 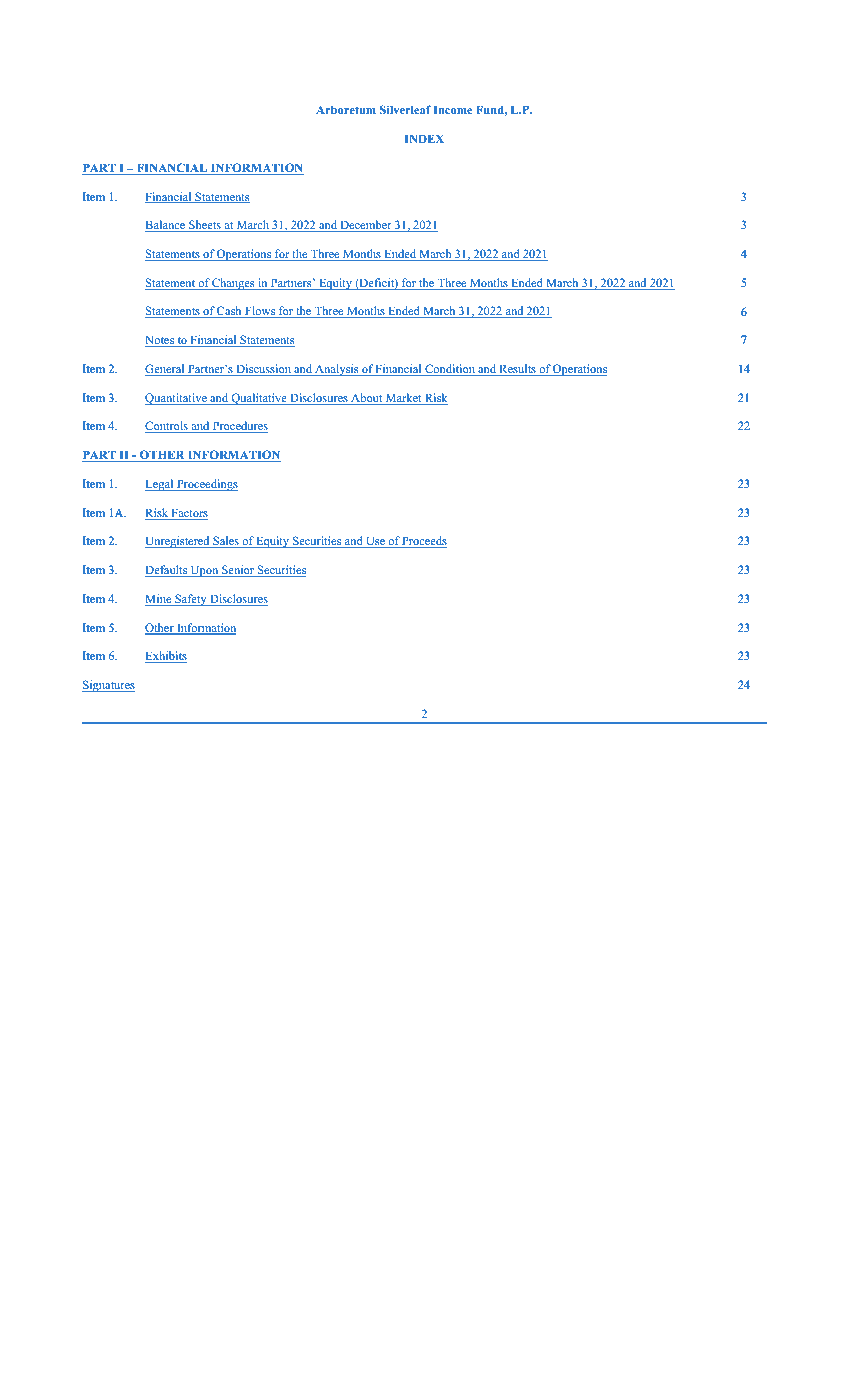 I want to click on Income, so click(x=452, y=109).
